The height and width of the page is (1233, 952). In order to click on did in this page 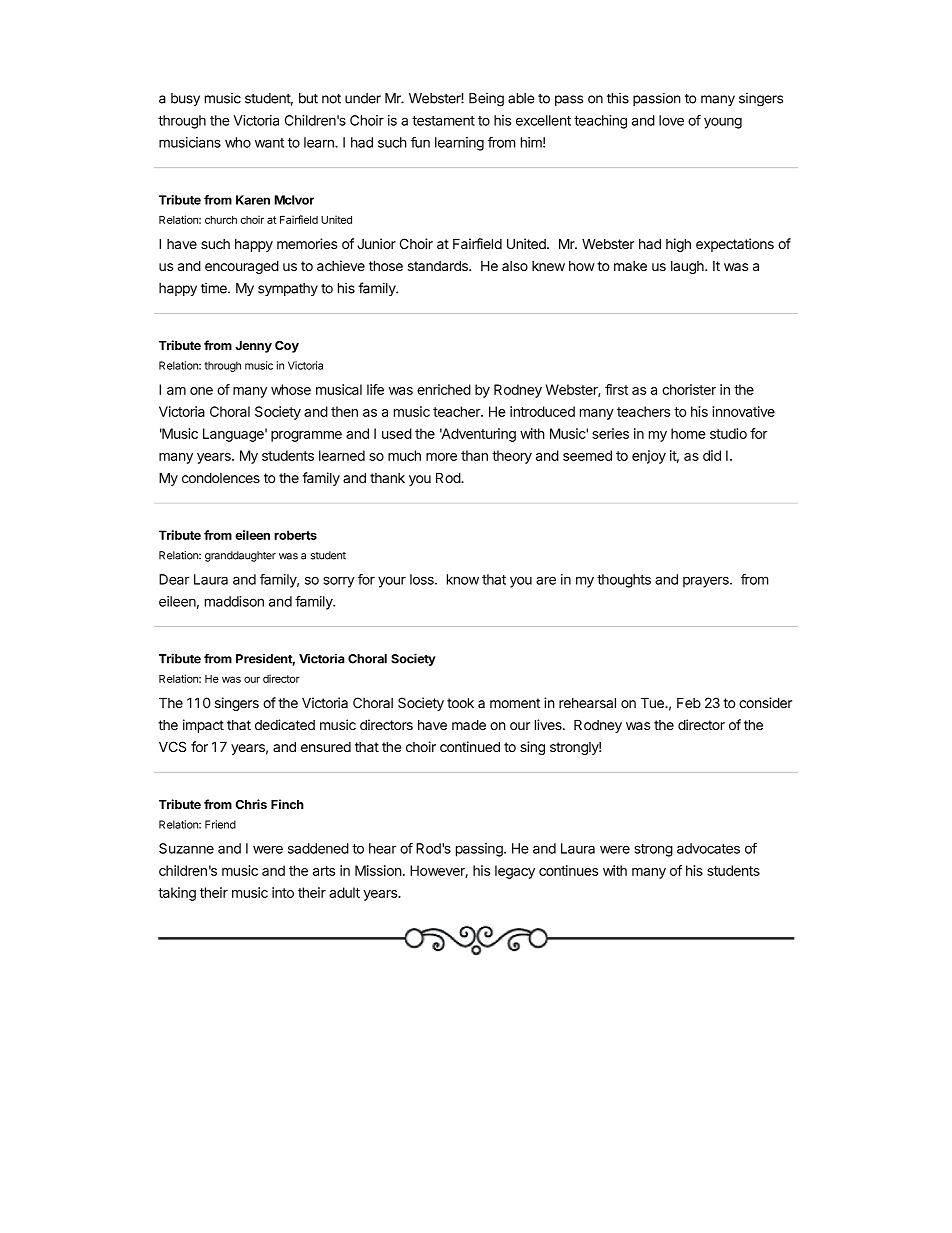, I will do `click(712, 455)`.
